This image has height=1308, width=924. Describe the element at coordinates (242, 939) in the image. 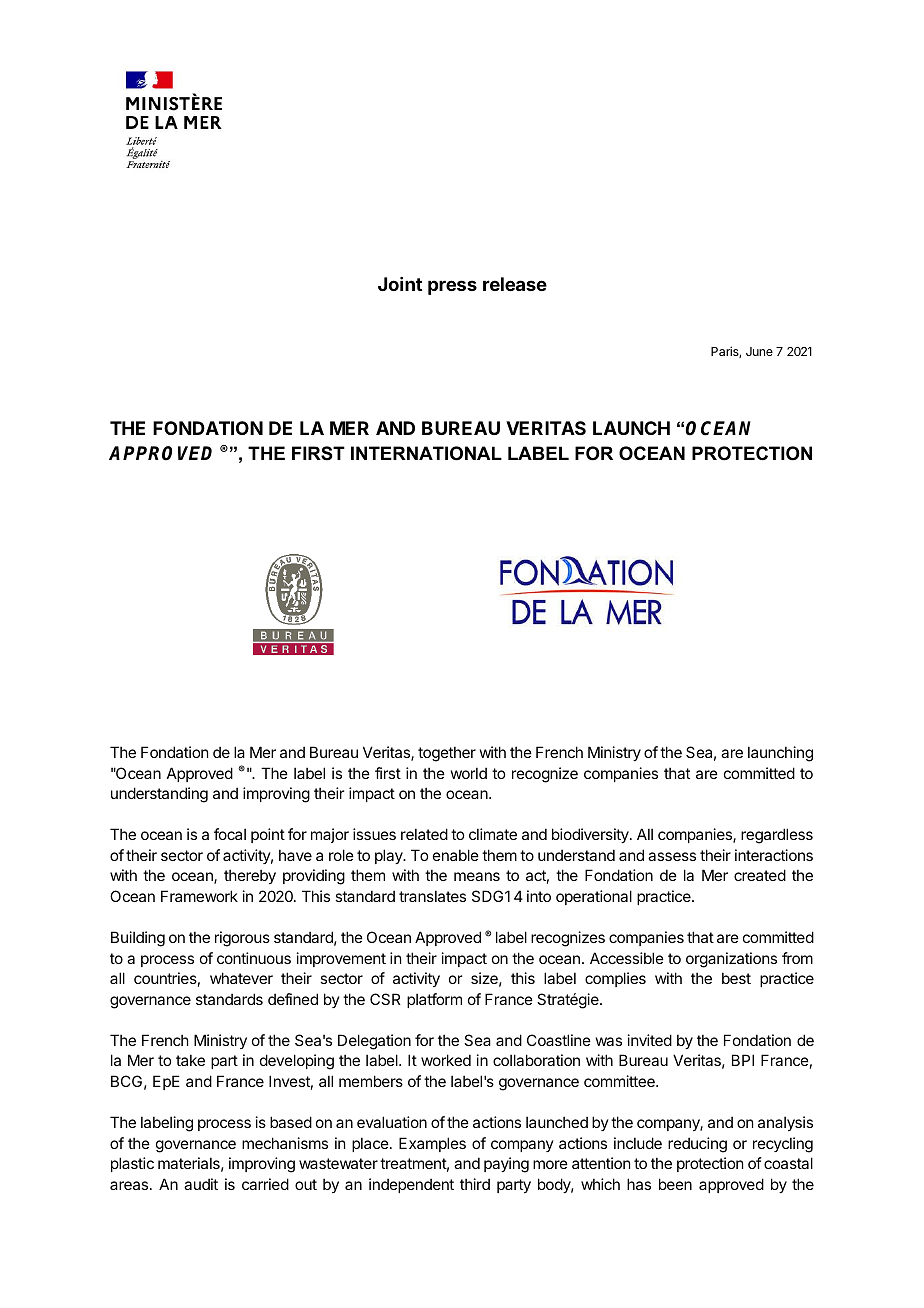

I see `rigorous` at that location.
